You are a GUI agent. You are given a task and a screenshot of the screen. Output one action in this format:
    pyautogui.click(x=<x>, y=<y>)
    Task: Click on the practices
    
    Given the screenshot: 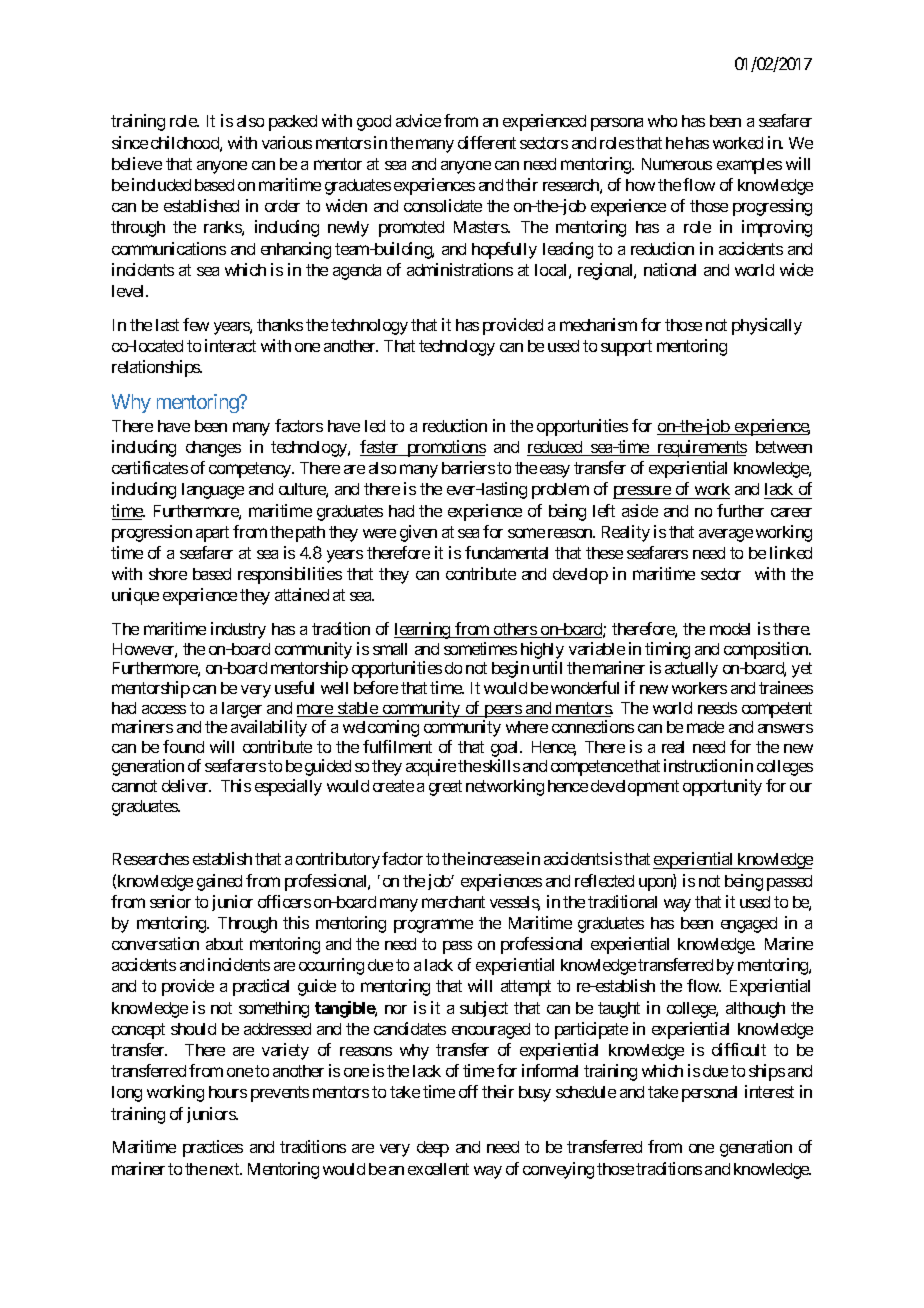 What is the action you would take?
    pyautogui.click(x=213, y=1148)
